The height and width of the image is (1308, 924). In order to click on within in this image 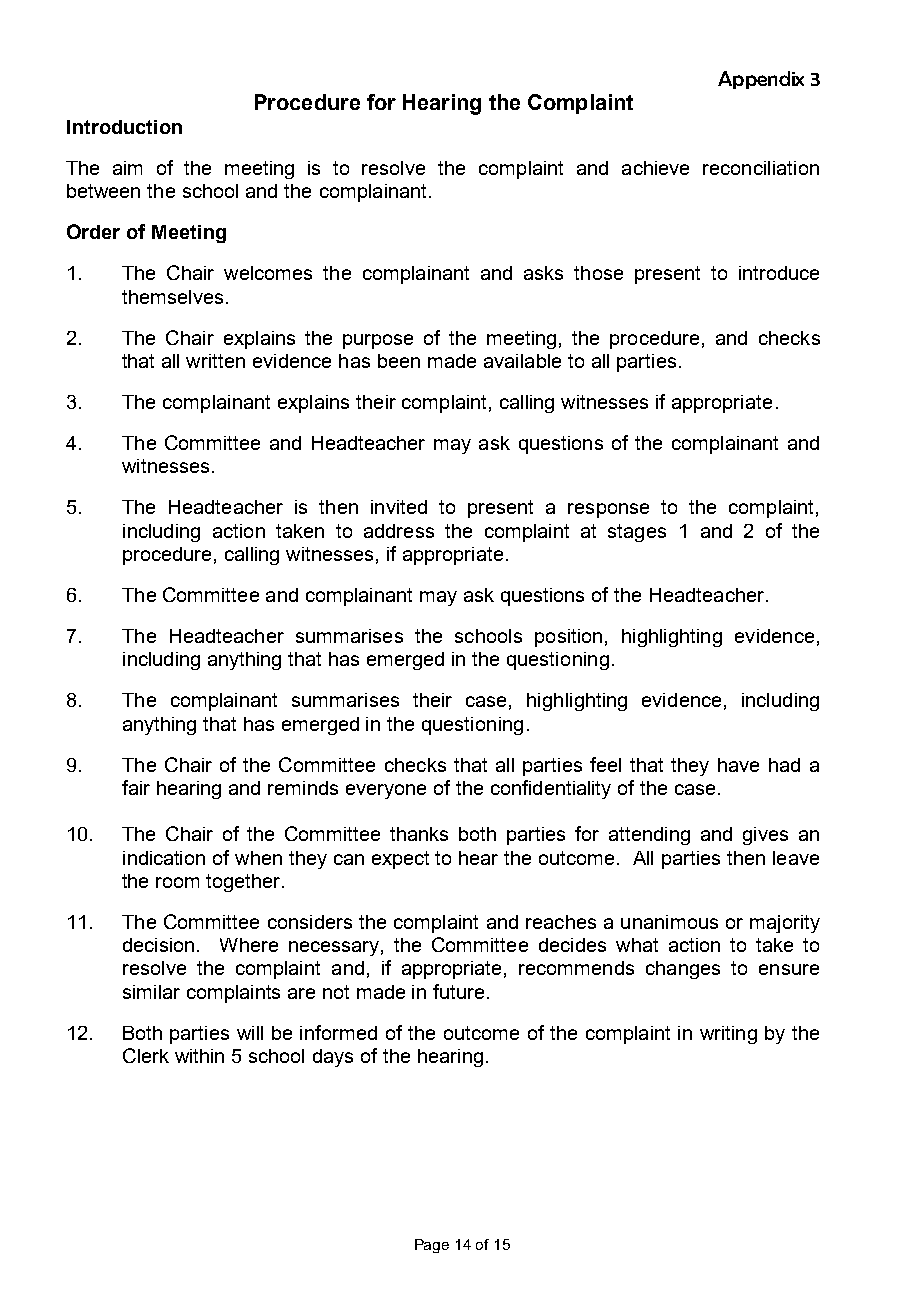, I will do `click(199, 1056)`.
